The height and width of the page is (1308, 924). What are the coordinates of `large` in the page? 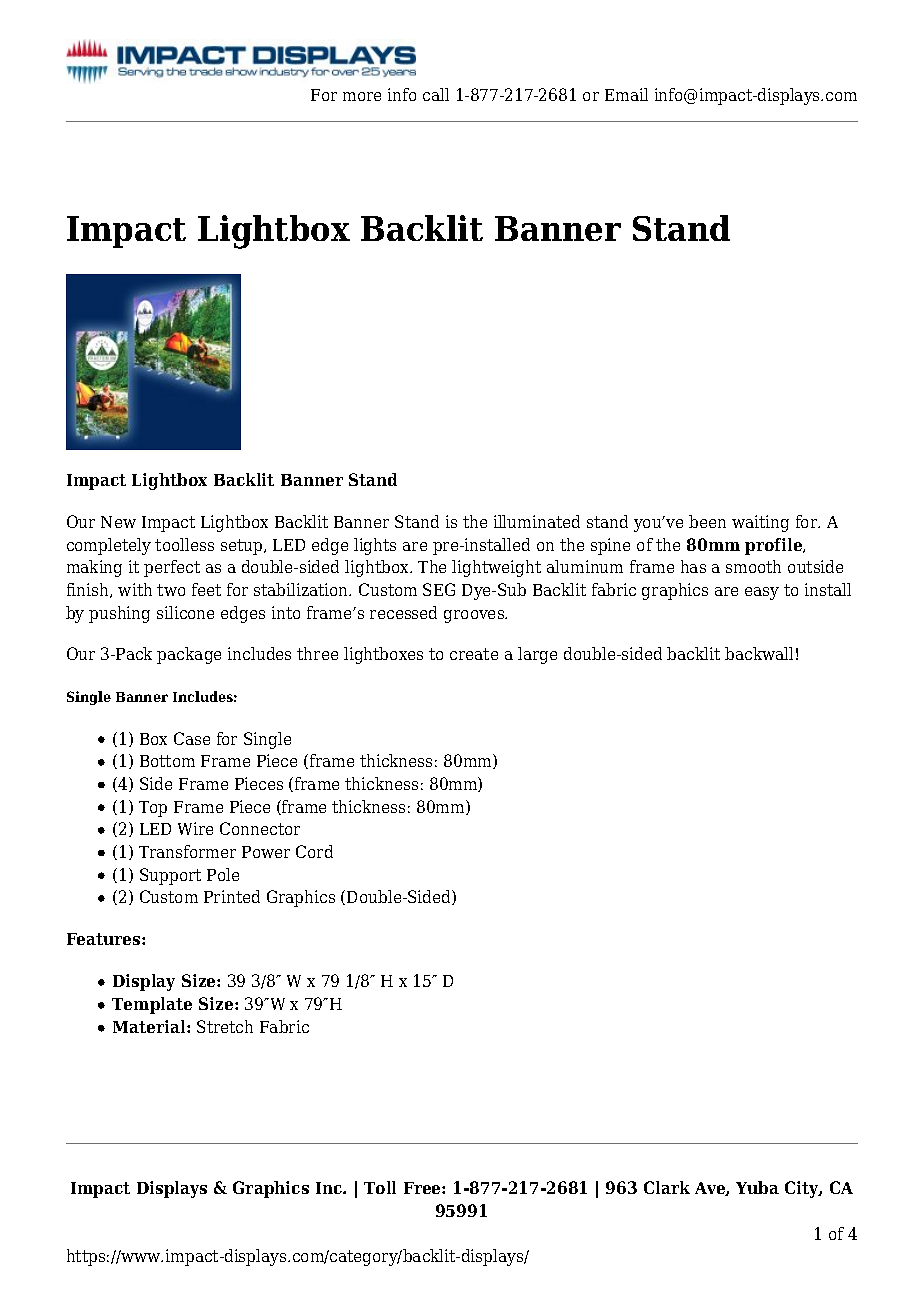 It's located at (537, 655).
